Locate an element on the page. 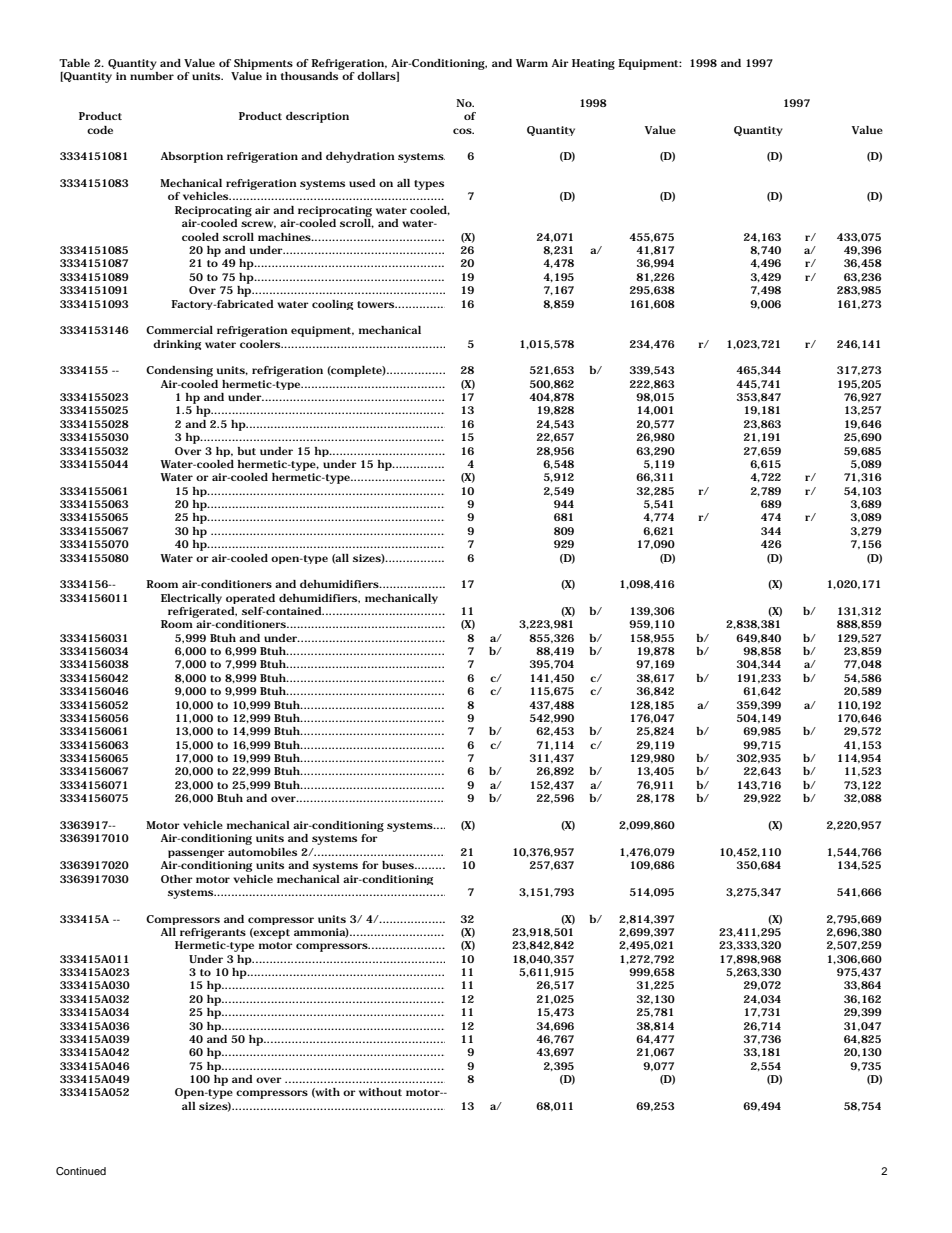 Image resolution: width=952 pixels, height=1233 pixels. but is located at coordinates (246, 451).
